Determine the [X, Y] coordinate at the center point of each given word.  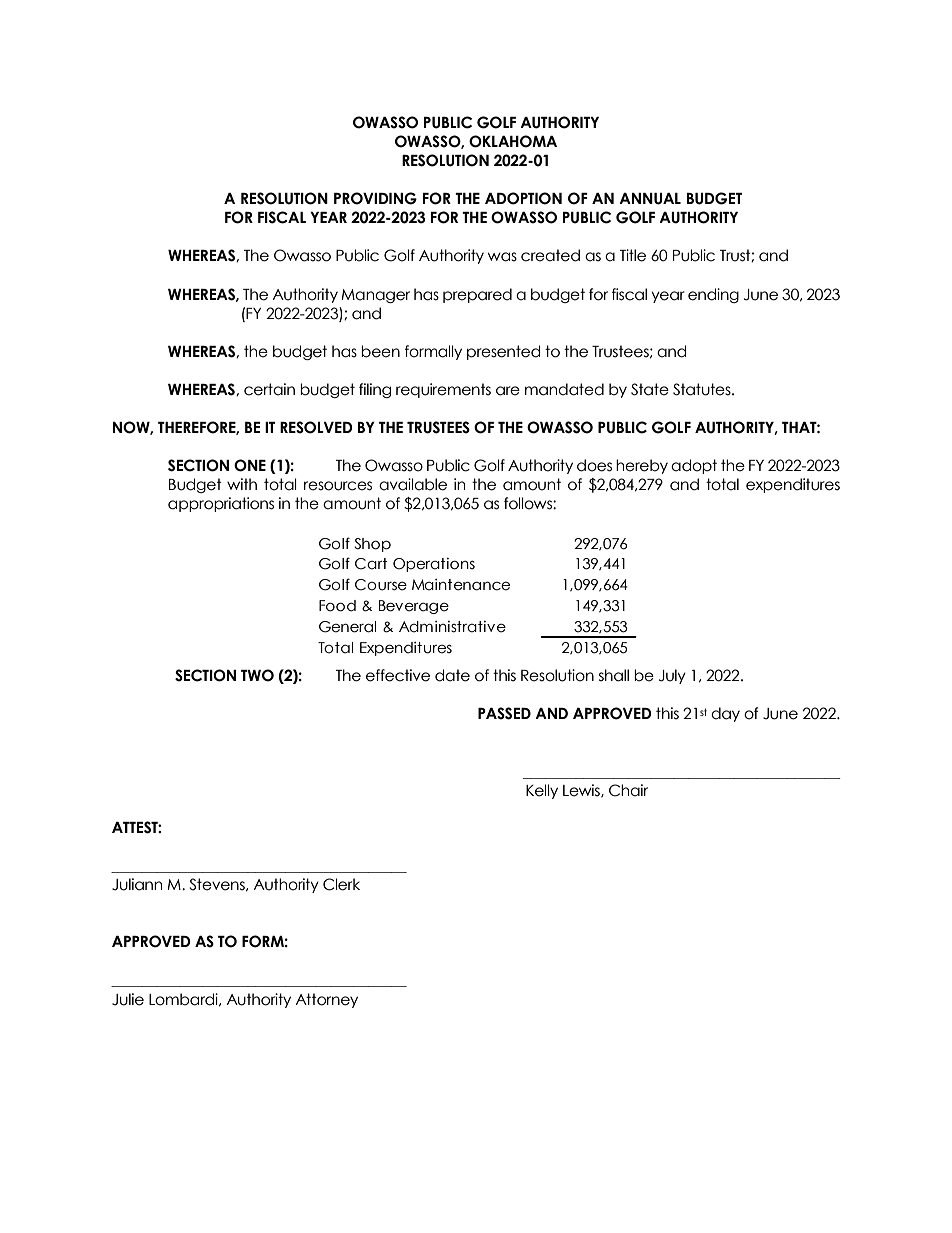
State [650, 389]
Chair [628, 790]
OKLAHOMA [513, 141]
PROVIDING [375, 198]
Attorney [326, 1000]
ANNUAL [650, 199]
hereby [642, 466]
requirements [443, 390]
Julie [128, 999]
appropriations [221, 504]
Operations [434, 565]
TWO [257, 675]
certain [269, 389]
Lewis [582, 791]
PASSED [504, 713]
